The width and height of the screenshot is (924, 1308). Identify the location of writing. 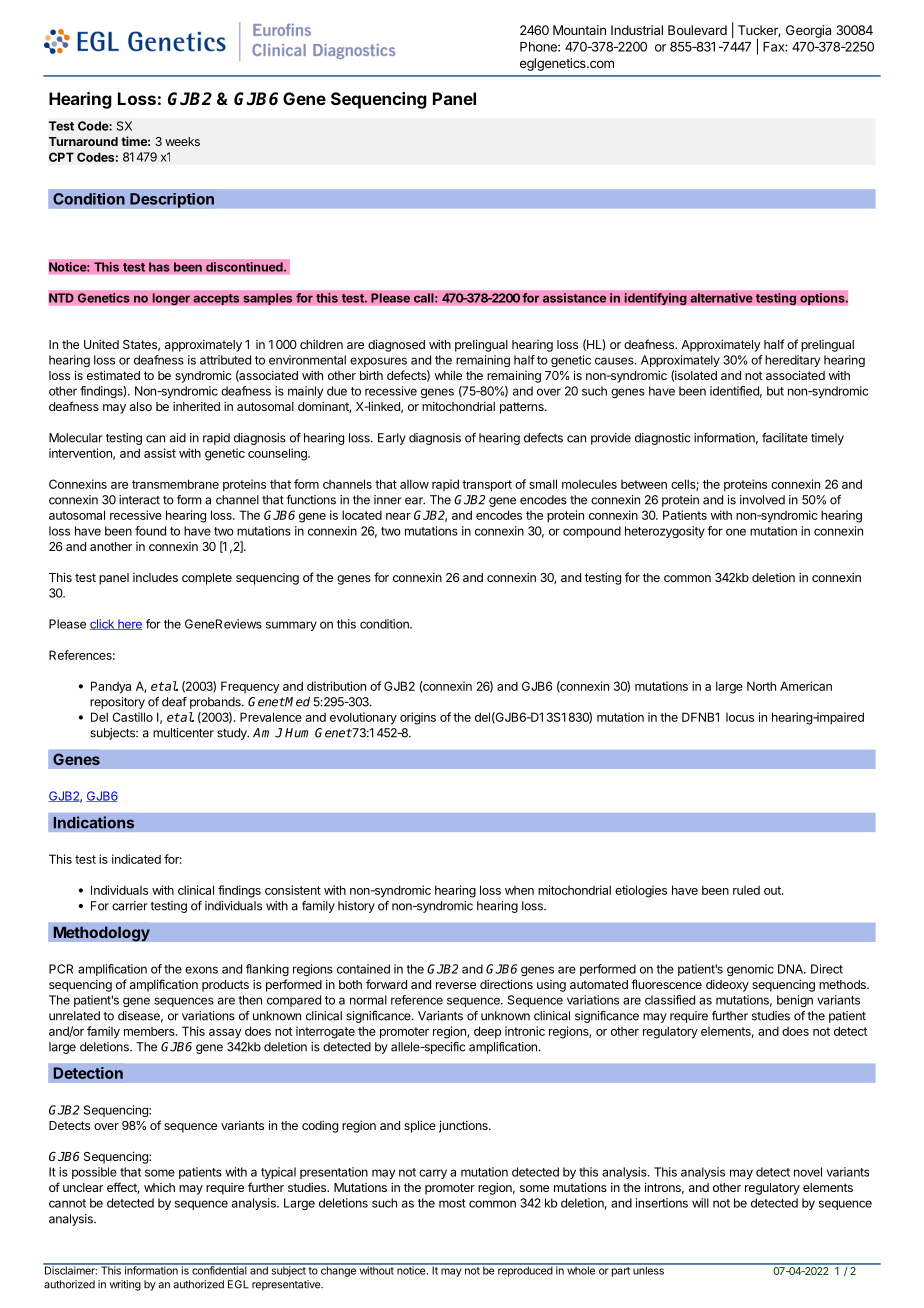
(125, 1285).
